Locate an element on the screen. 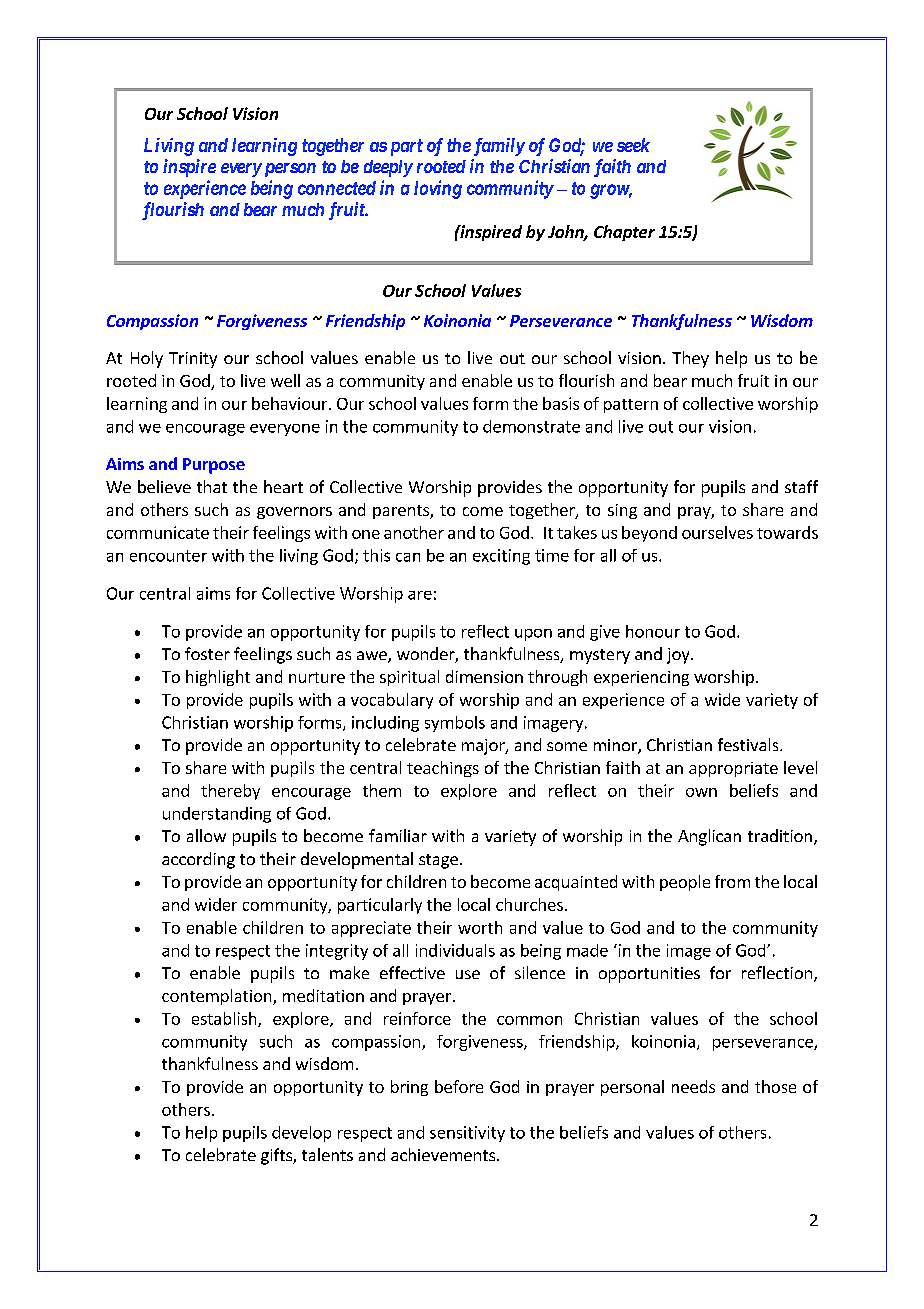 This screenshot has width=924, height=1309. foster is located at coordinates (207, 653).
